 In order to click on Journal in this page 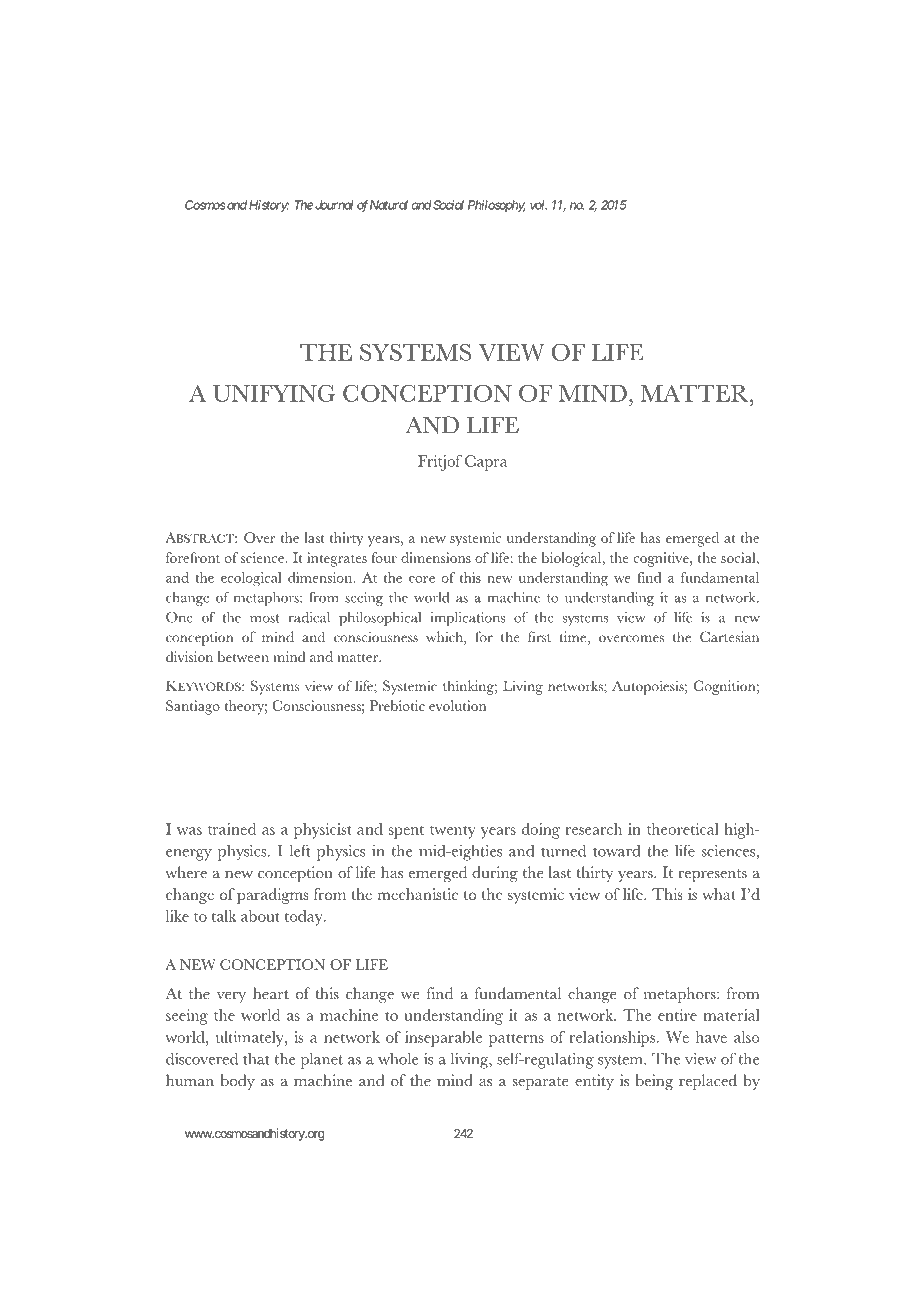, I will do `click(334, 205)`.
